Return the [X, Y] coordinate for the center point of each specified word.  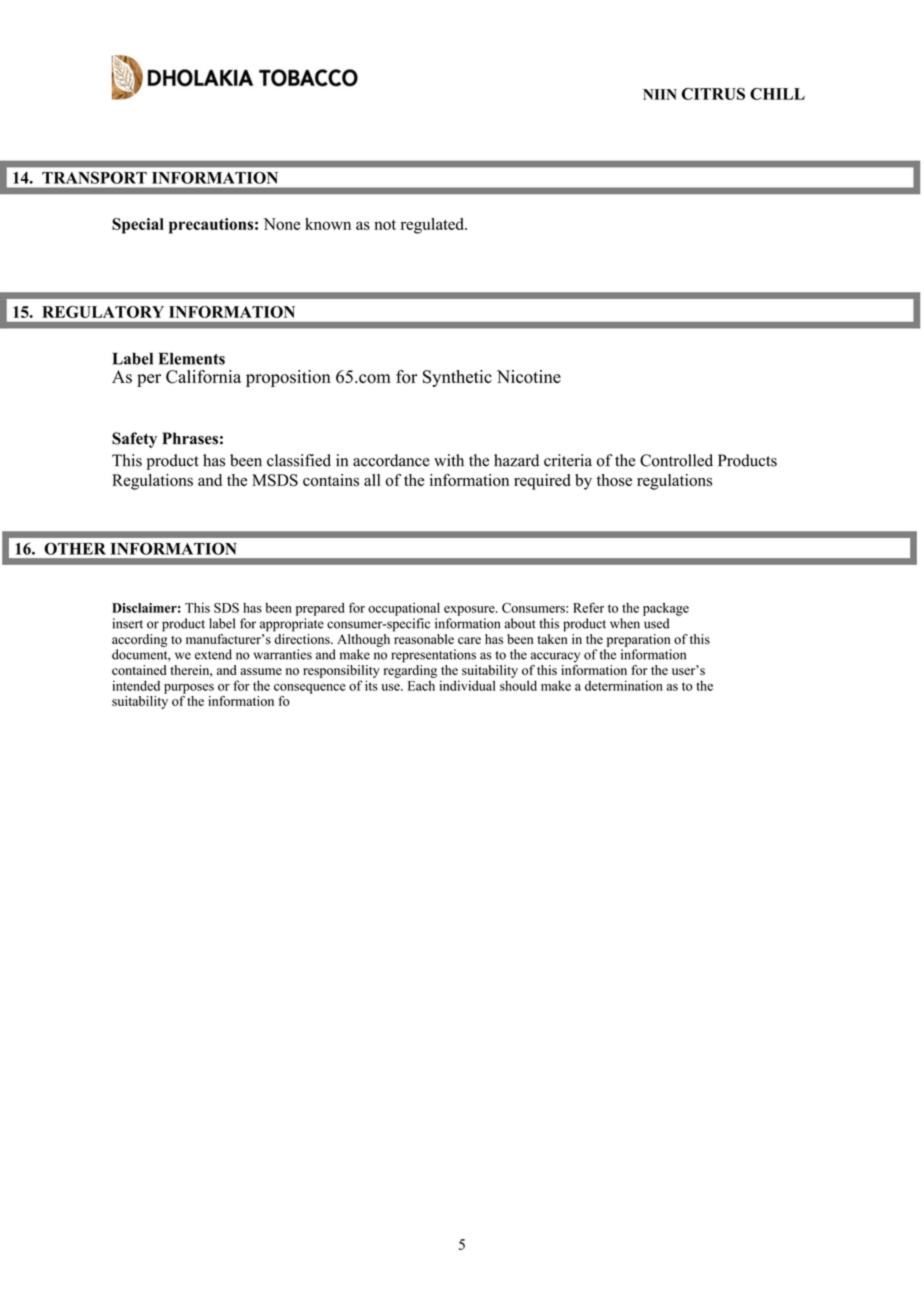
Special [138, 226]
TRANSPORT [94, 178]
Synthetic [457, 378]
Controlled [676, 460]
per [149, 380]
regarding [410, 671]
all [372, 480]
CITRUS [713, 94]
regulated [433, 226]
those [614, 480]
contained [139, 670]
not [385, 225]
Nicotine [529, 377]
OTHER [75, 548]
